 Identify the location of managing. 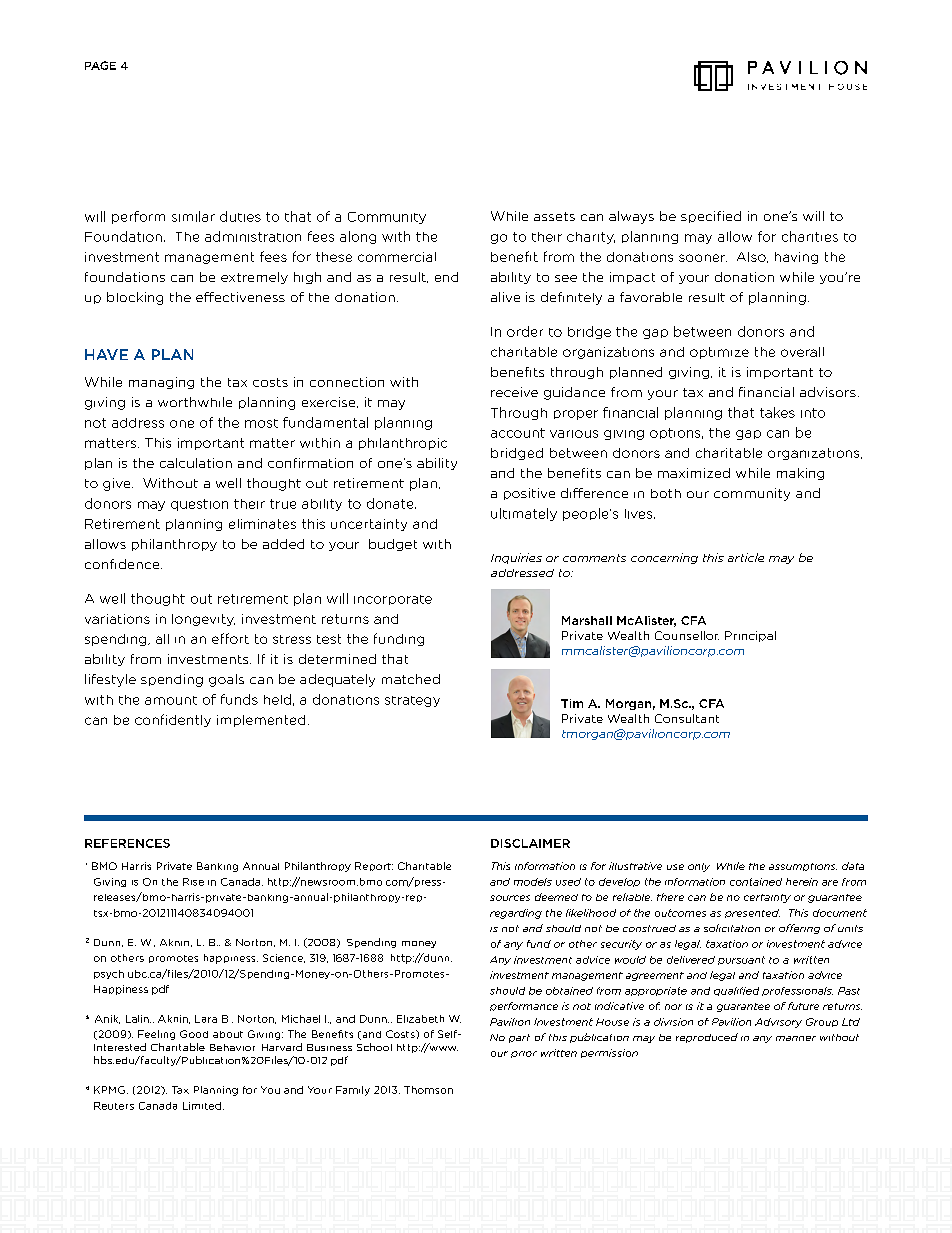
(161, 383).
